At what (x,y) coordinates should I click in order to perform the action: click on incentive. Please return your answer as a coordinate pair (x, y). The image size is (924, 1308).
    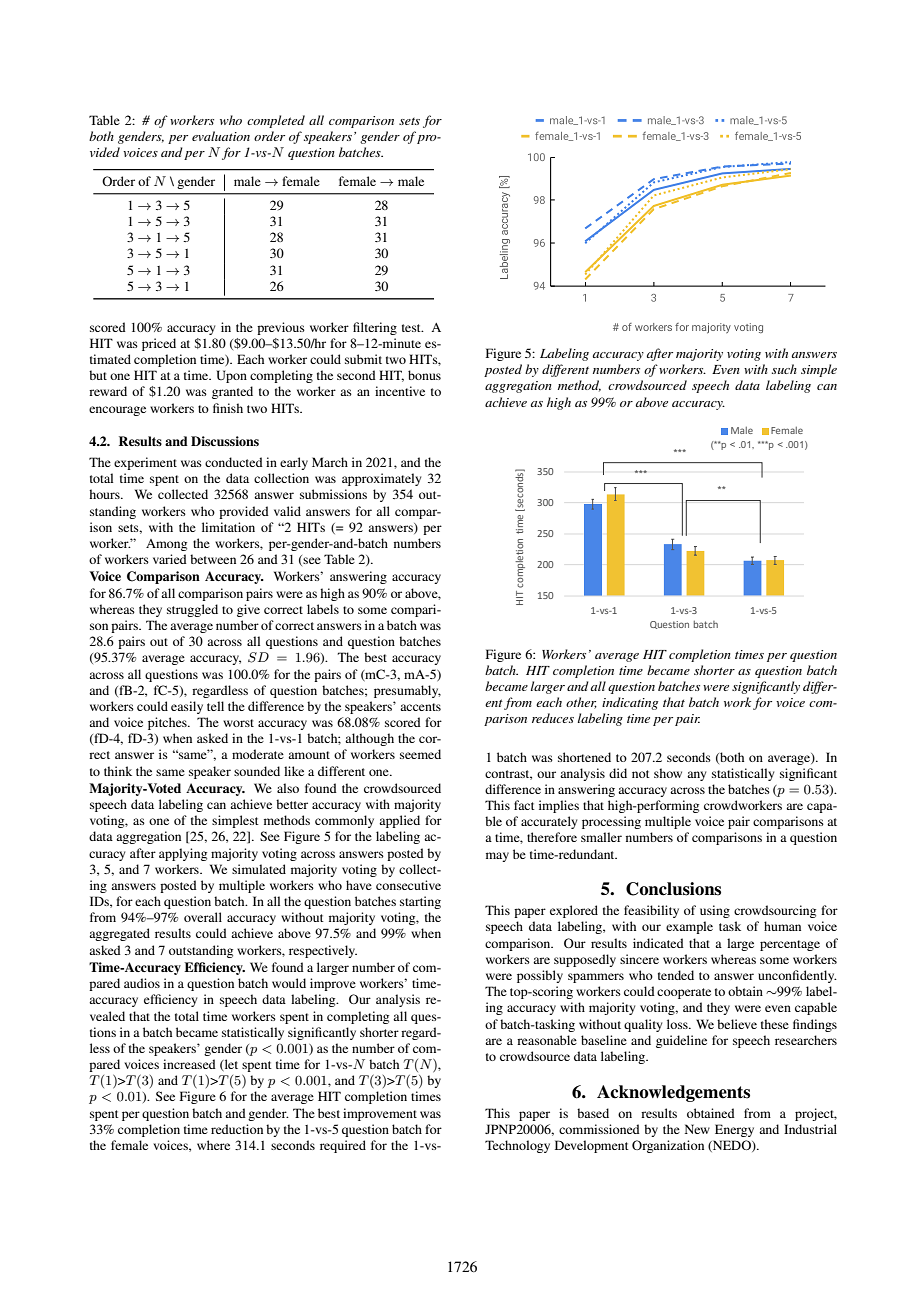
    Looking at the image, I should click on (400, 391).
